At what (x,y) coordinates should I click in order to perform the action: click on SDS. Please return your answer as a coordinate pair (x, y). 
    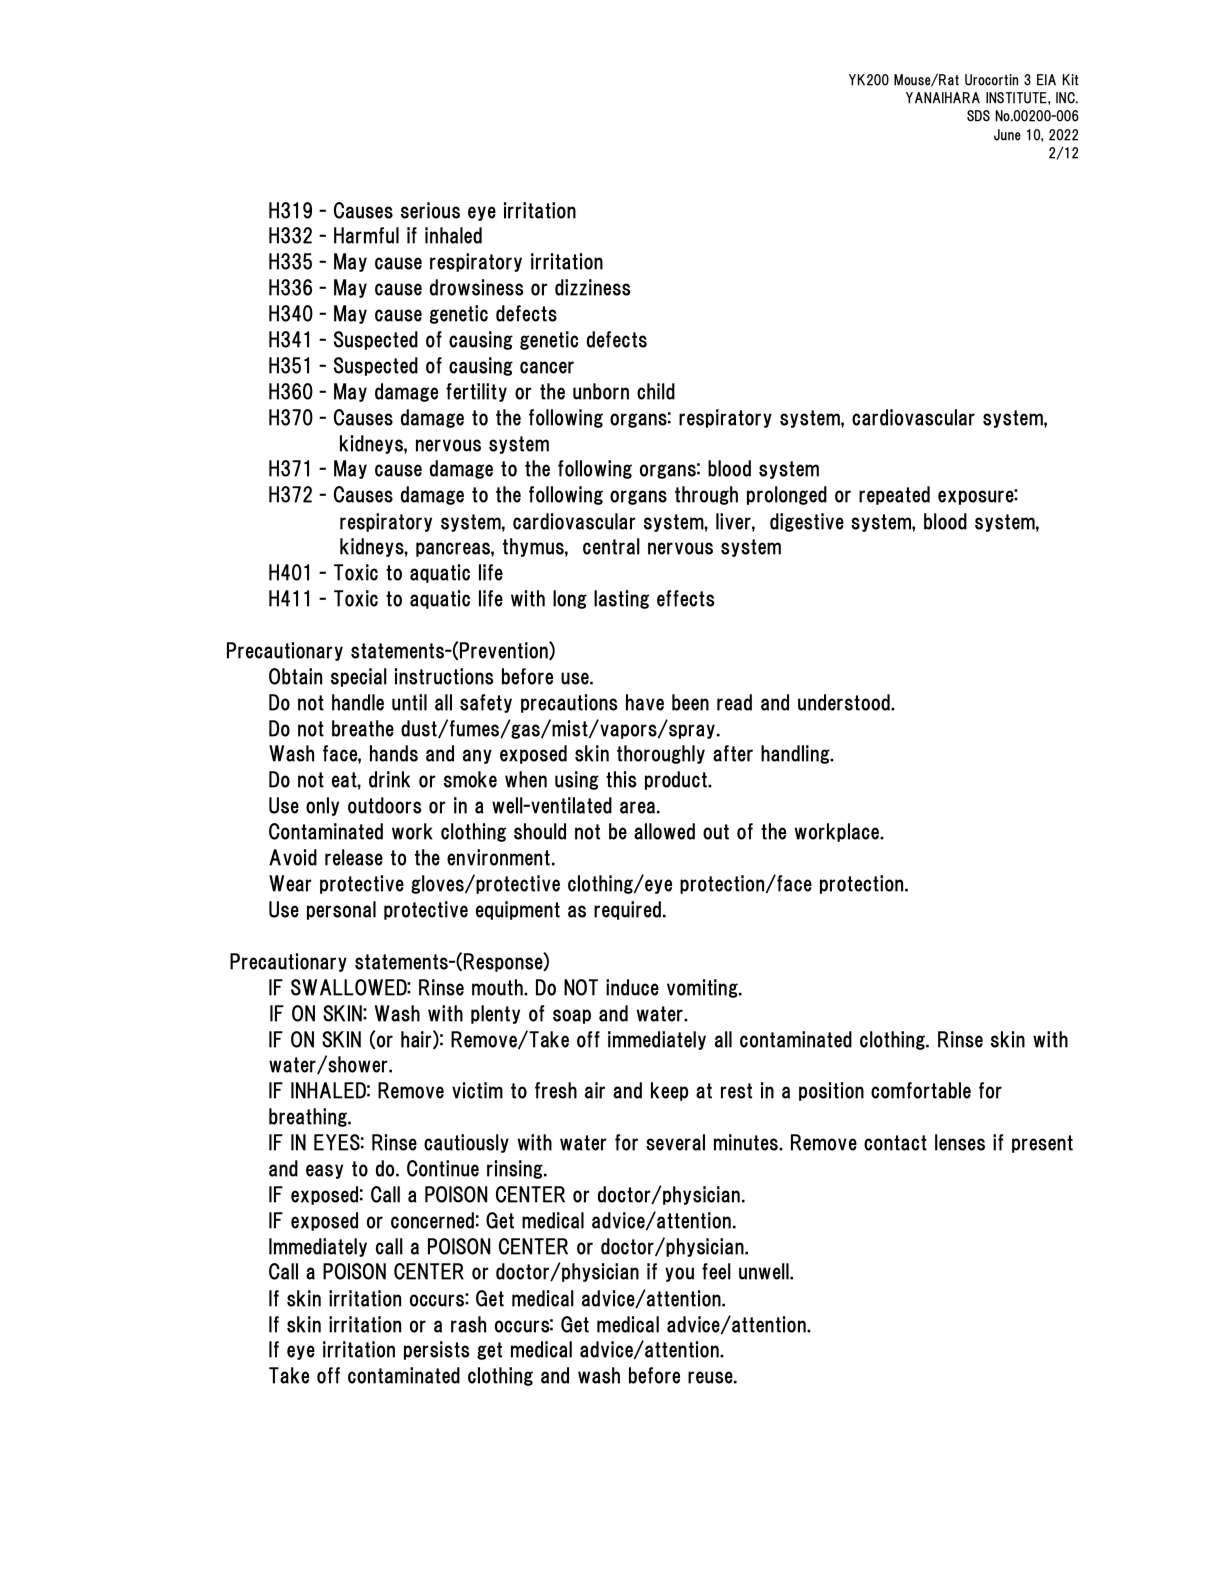
    Looking at the image, I should click on (978, 116).
